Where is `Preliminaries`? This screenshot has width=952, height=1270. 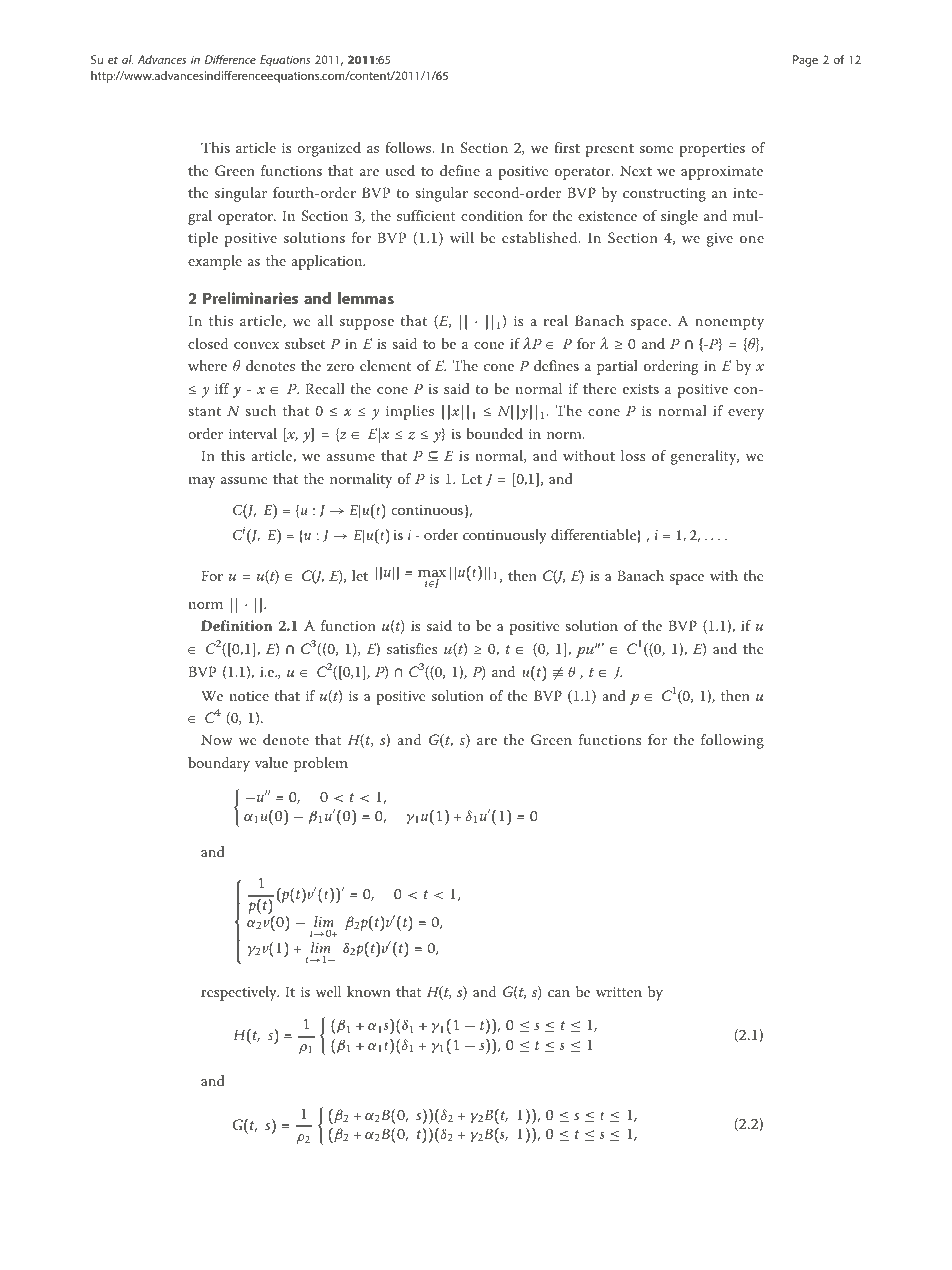 Preliminaries is located at coordinates (250, 298).
